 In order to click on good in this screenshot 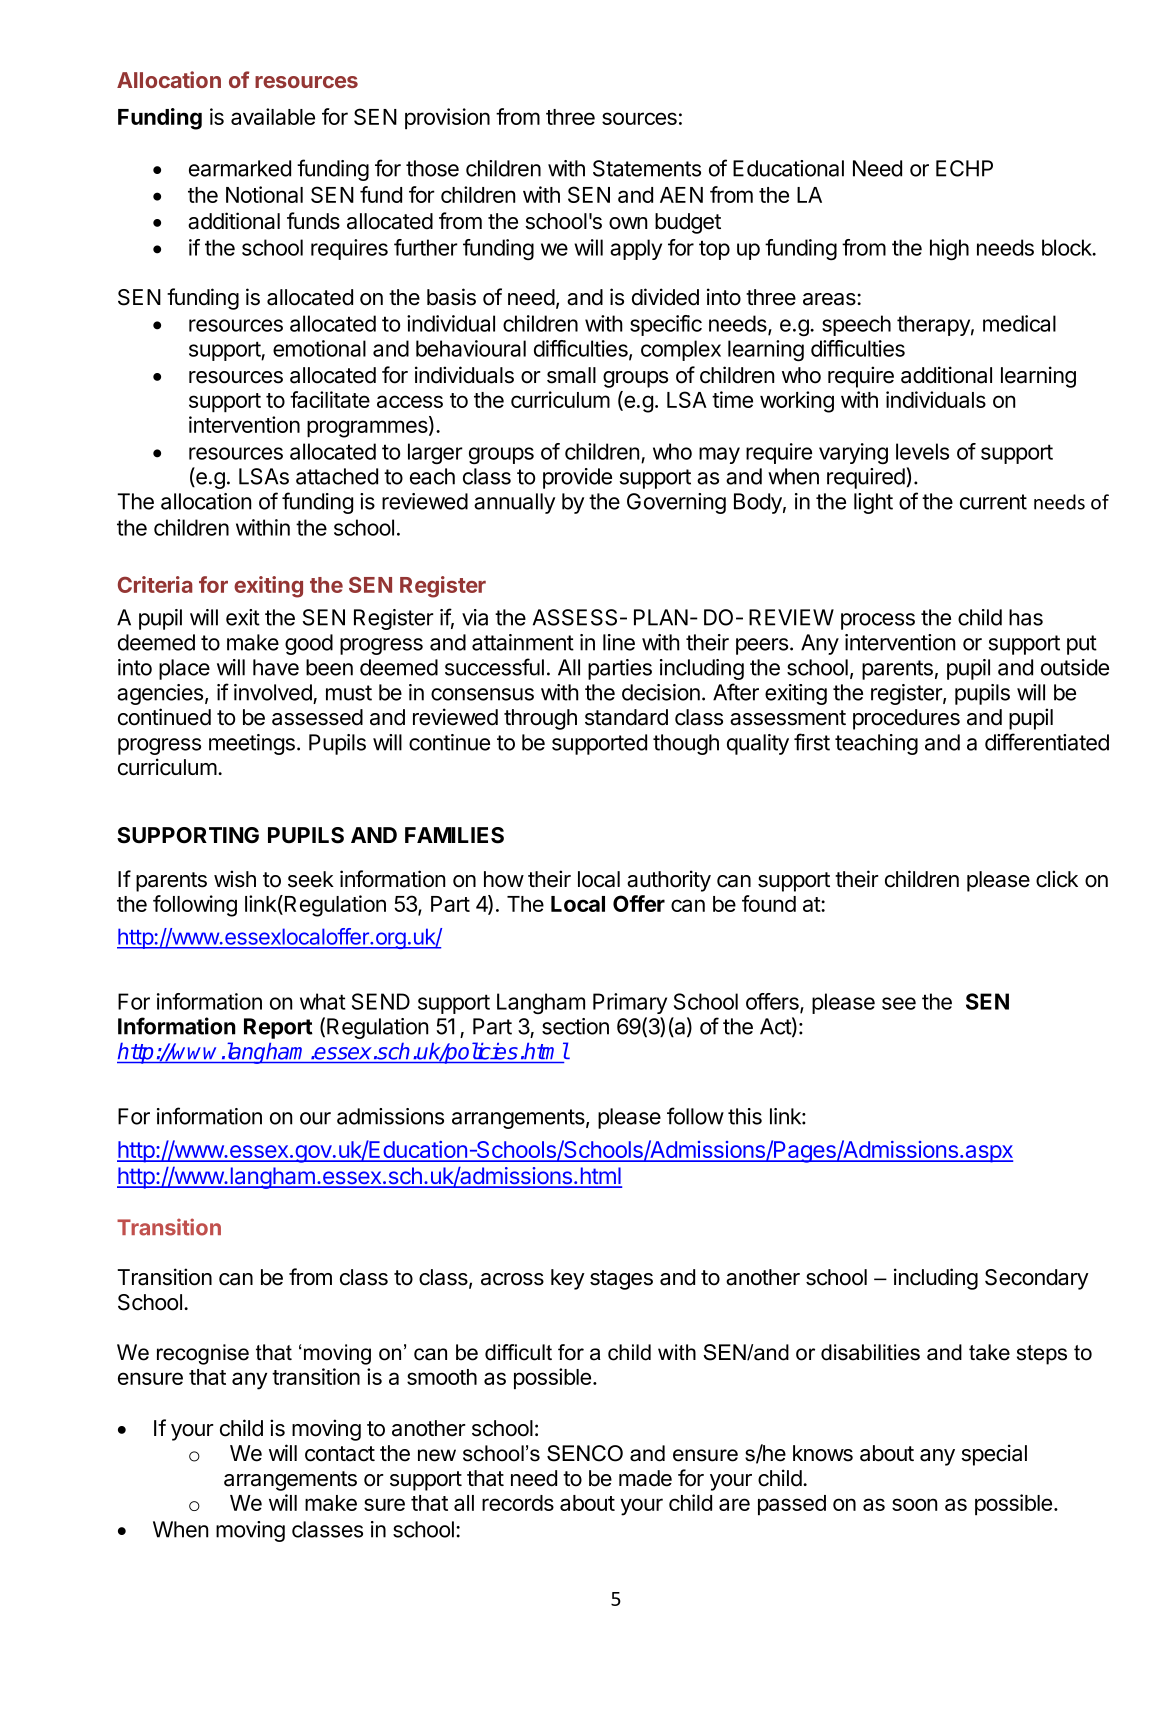, I will do `click(309, 644)`.
